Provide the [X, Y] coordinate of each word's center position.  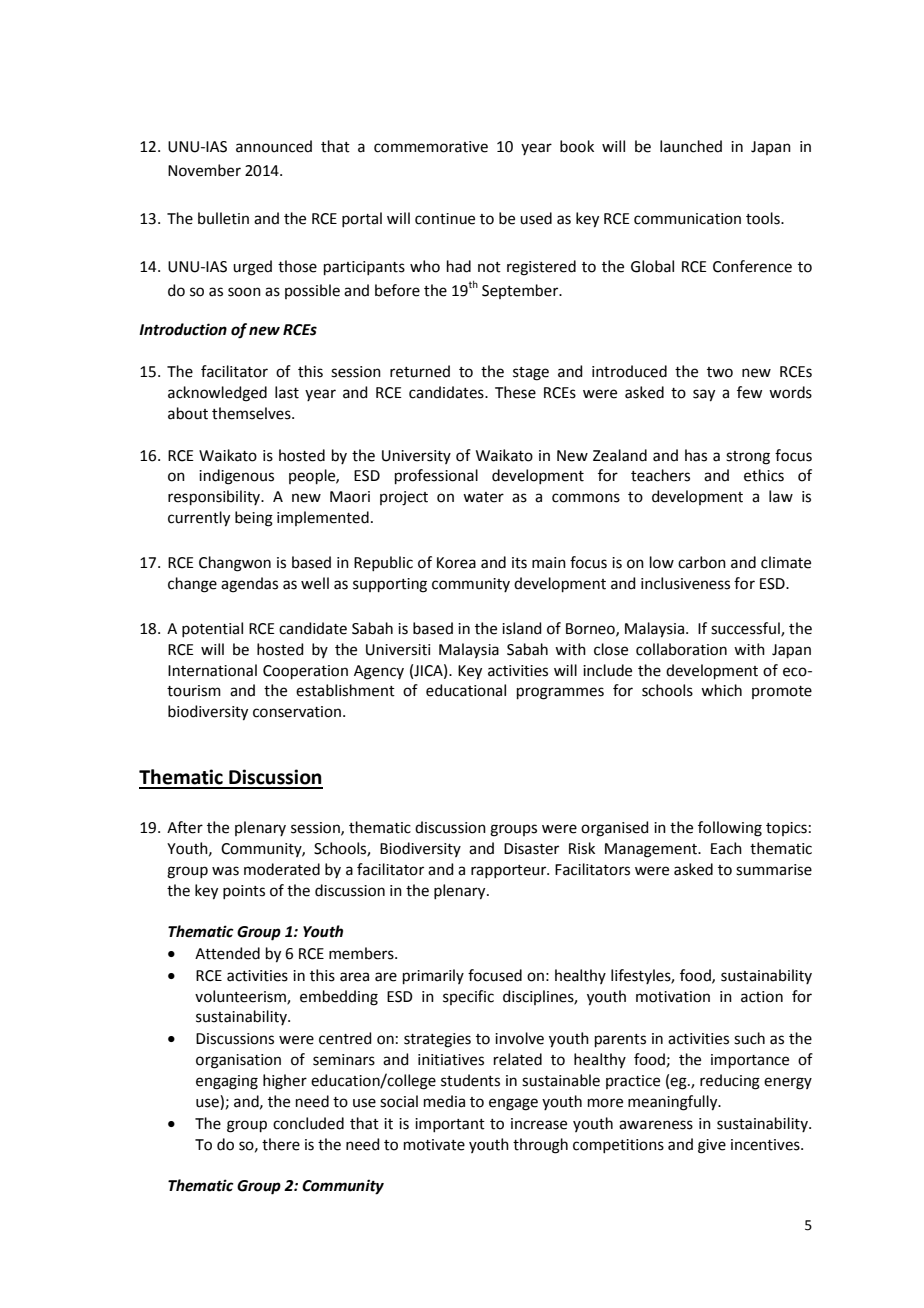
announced [274, 146]
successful [746, 629]
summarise [774, 870]
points [244, 892]
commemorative [431, 147]
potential [212, 629]
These [515, 392]
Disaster [531, 849]
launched [691, 146]
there [281, 1144]
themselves [252, 413]
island [522, 628]
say [704, 395]
